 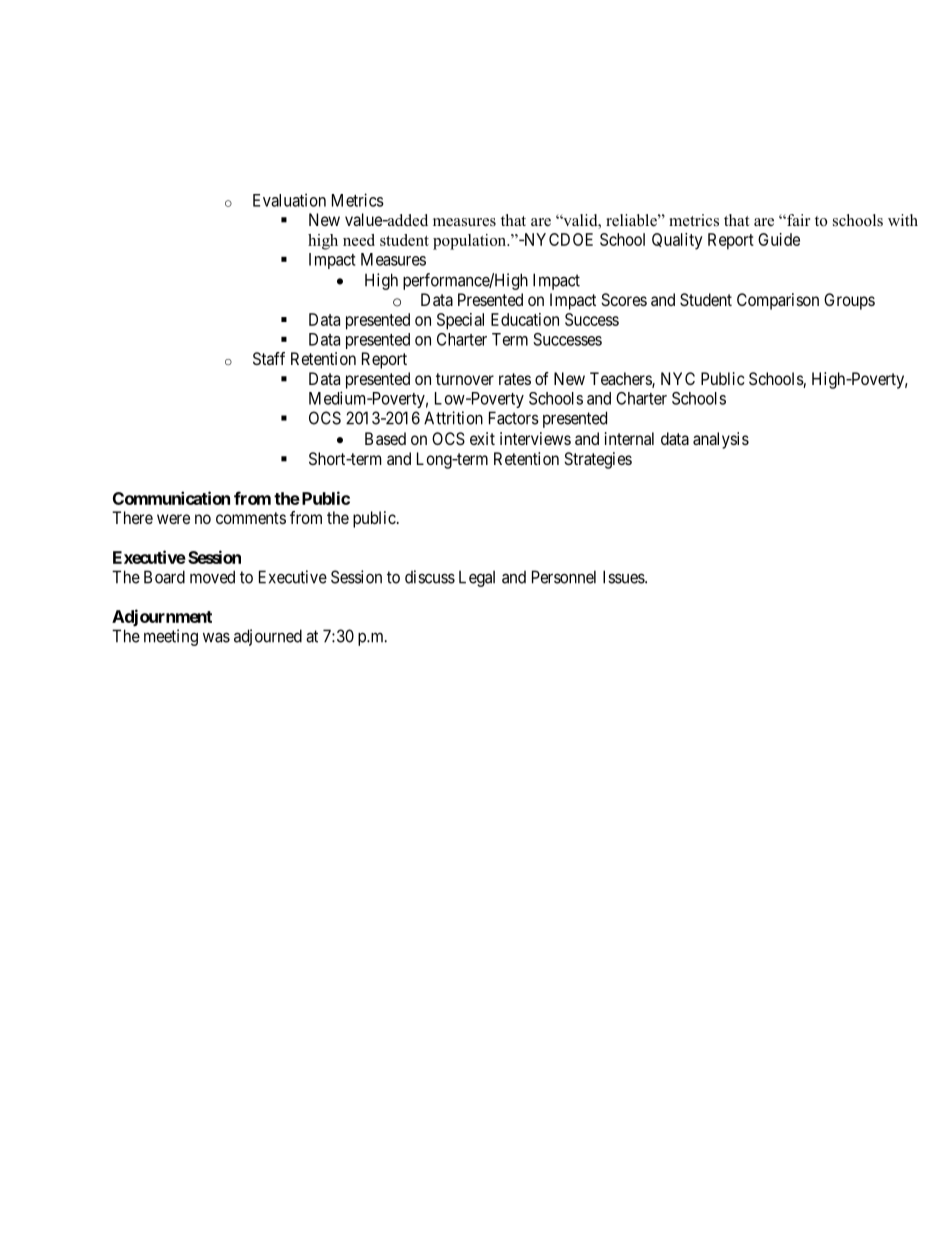 What do you see at coordinates (721, 440) in the image?
I see `analysis` at bounding box center [721, 440].
